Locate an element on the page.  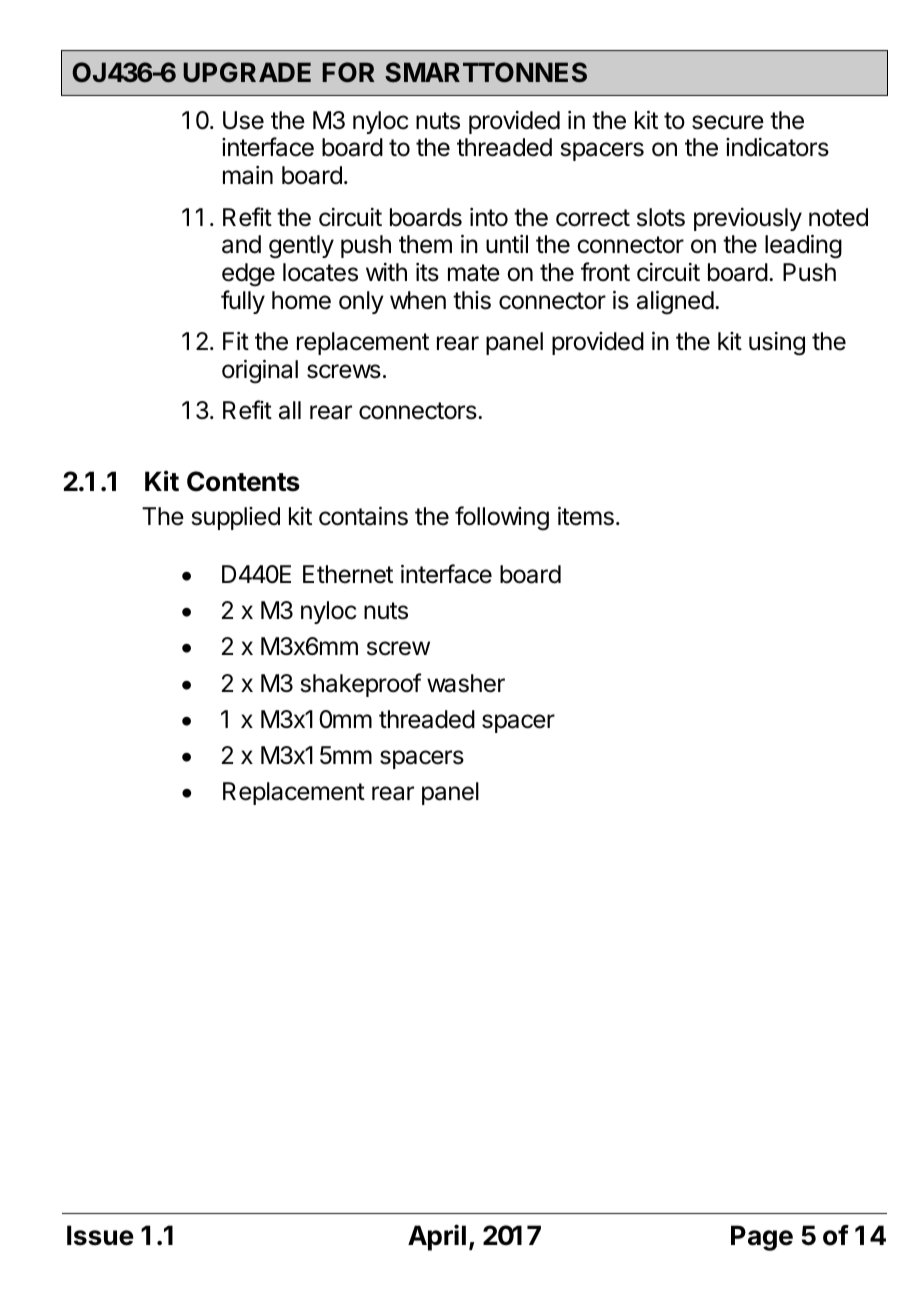
Issue is located at coordinates (100, 1235).
